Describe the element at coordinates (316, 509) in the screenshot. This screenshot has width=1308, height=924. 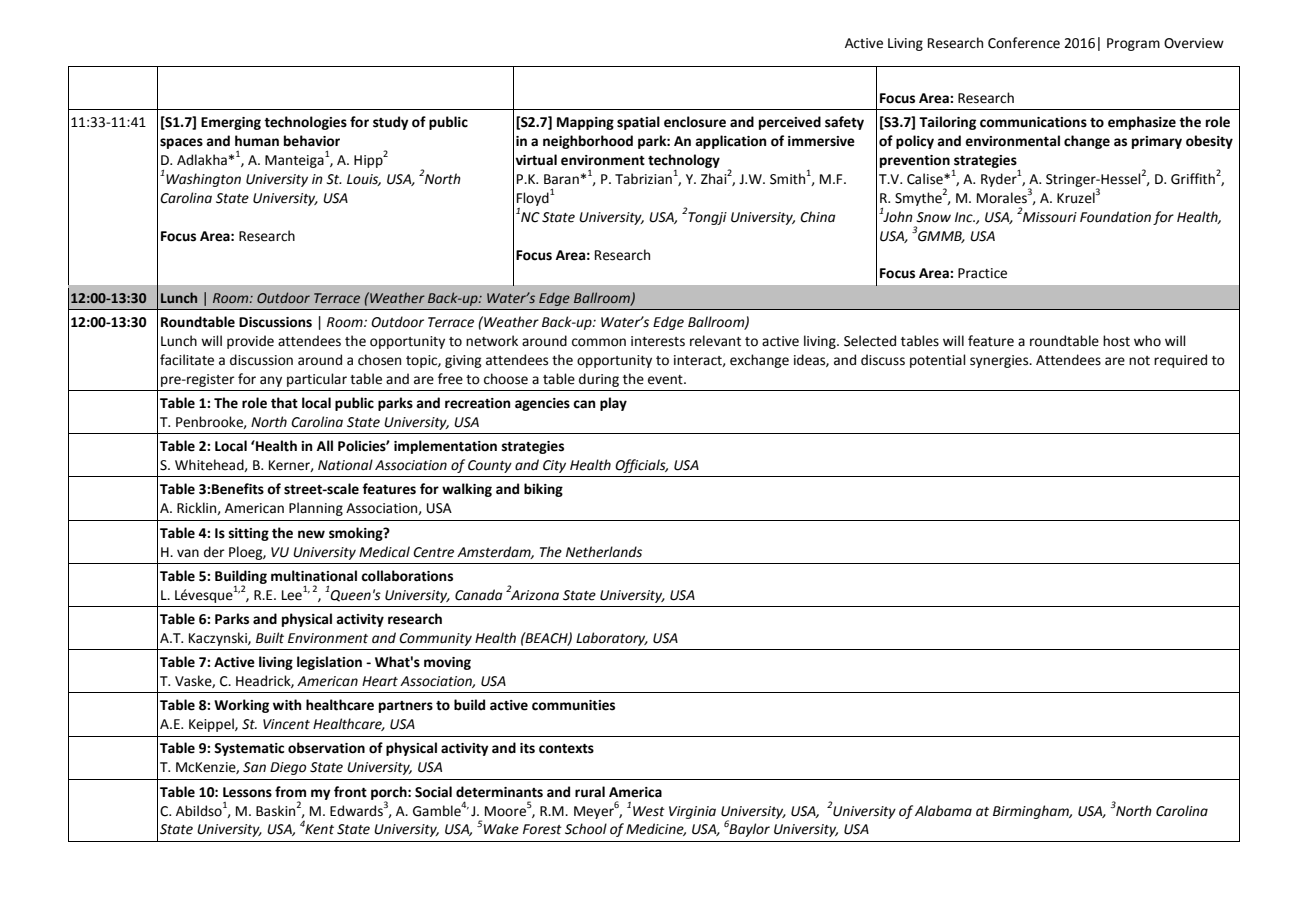
I see `Planning` at that location.
